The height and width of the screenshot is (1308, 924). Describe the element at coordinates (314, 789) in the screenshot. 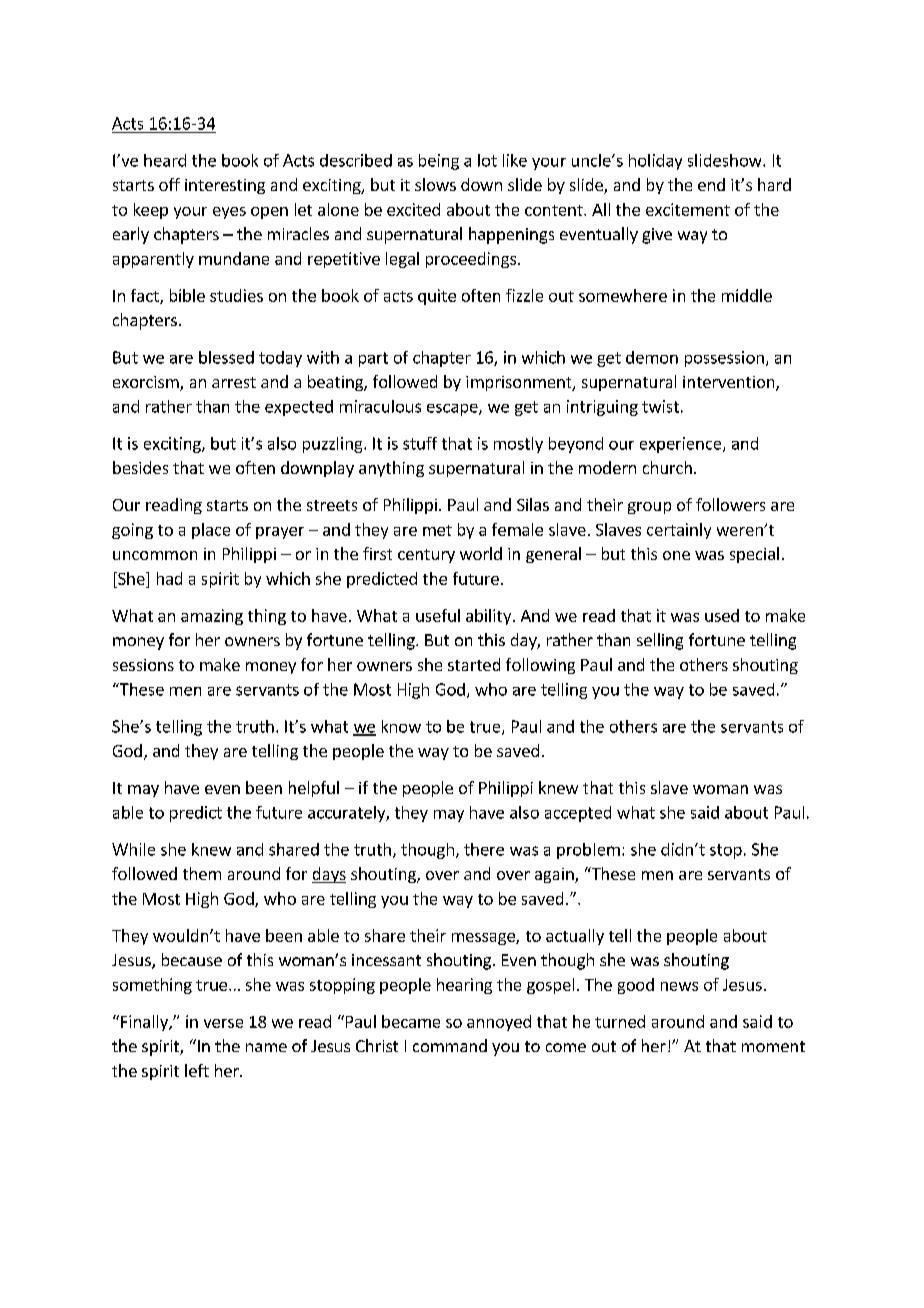

I see `helpful` at that location.
